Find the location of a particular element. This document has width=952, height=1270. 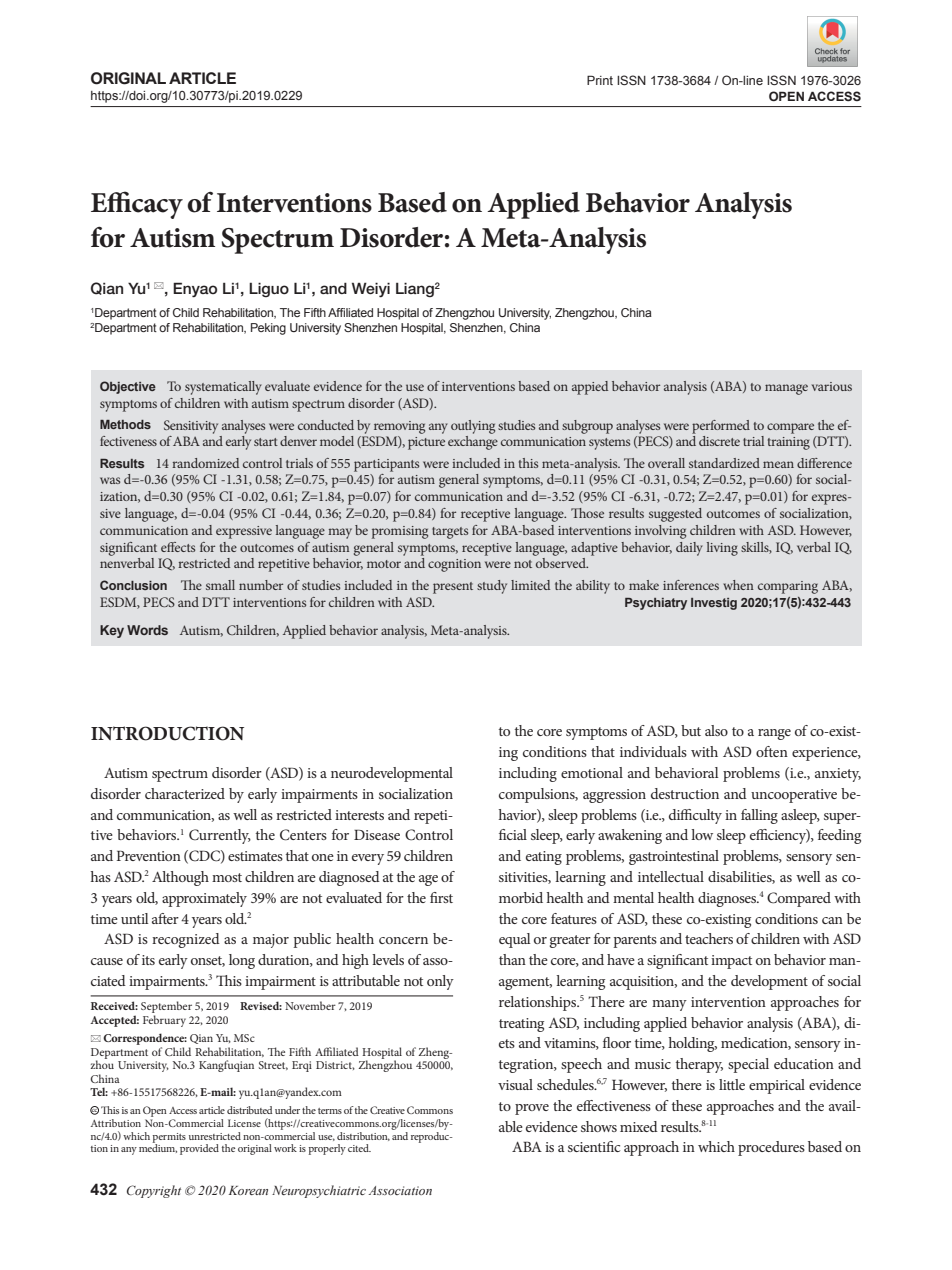

Print is located at coordinates (600, 80).
